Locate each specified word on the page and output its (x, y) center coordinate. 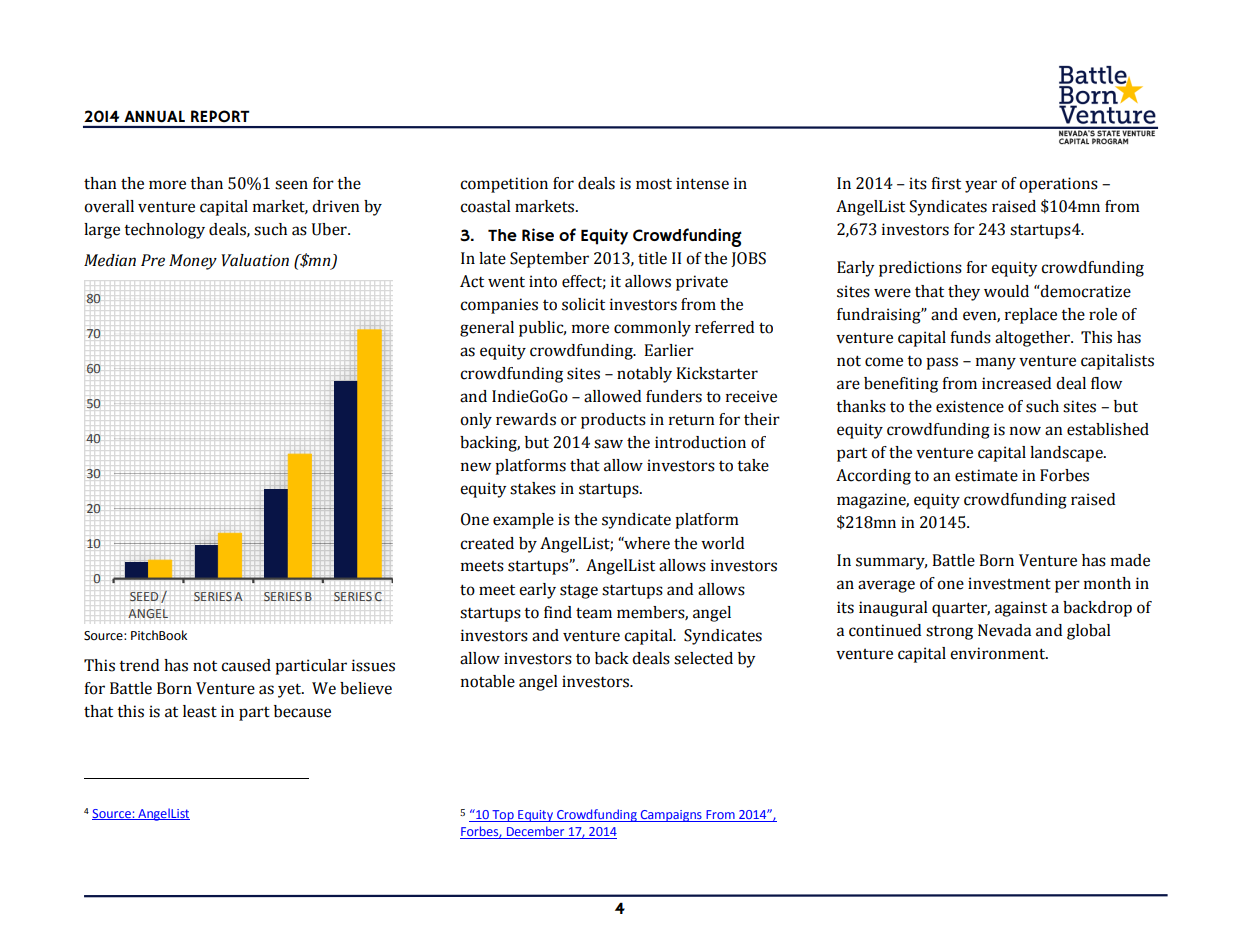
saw (608, 444)
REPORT (220, 116)
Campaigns (671, 816)
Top (503, 816)
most (654, 184)
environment (999, 653)
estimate (986, 475)
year (981, 186)
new (476, 467)
